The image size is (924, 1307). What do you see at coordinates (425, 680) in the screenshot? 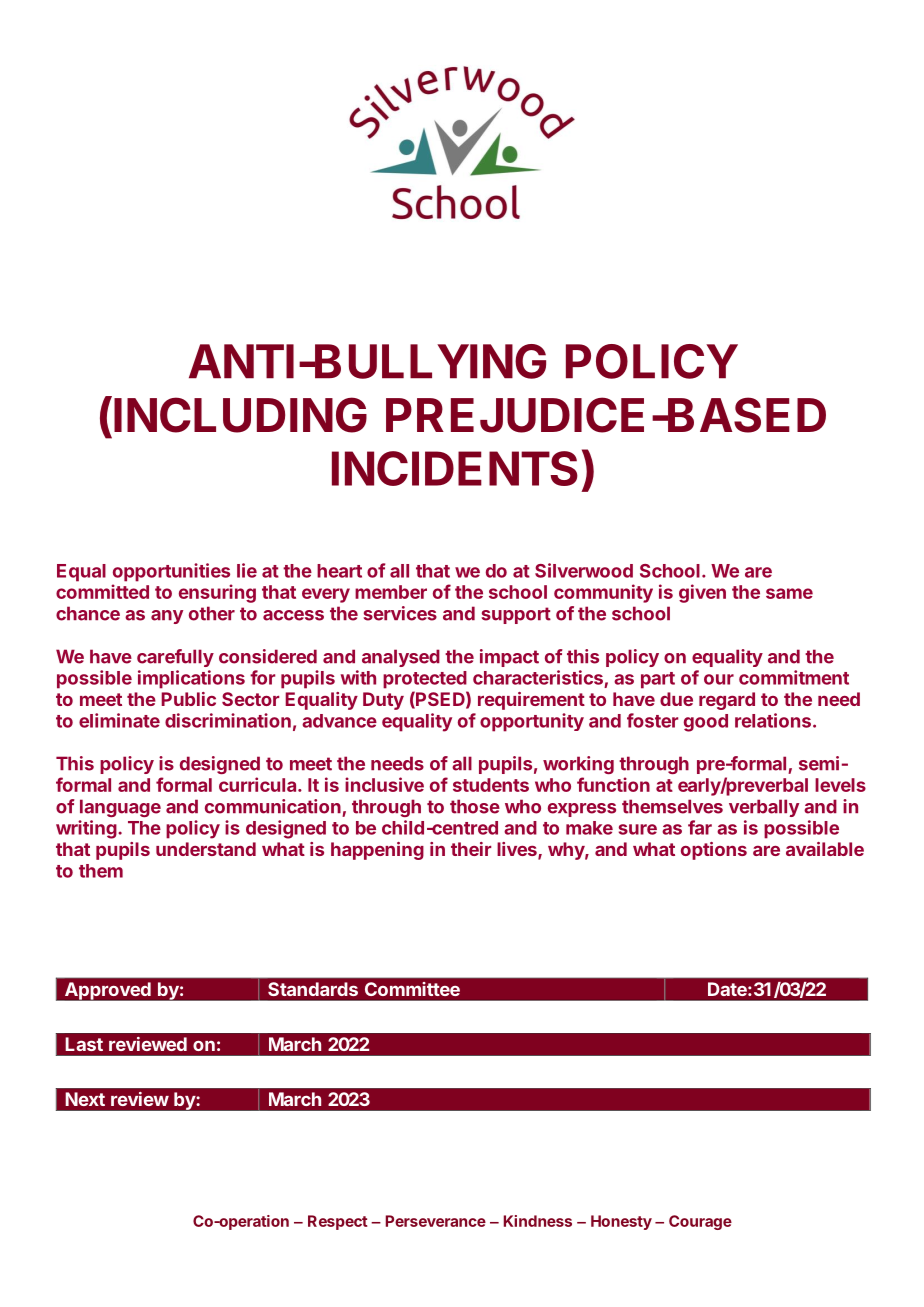
I see `protected` at bounding box center [425, 680].
